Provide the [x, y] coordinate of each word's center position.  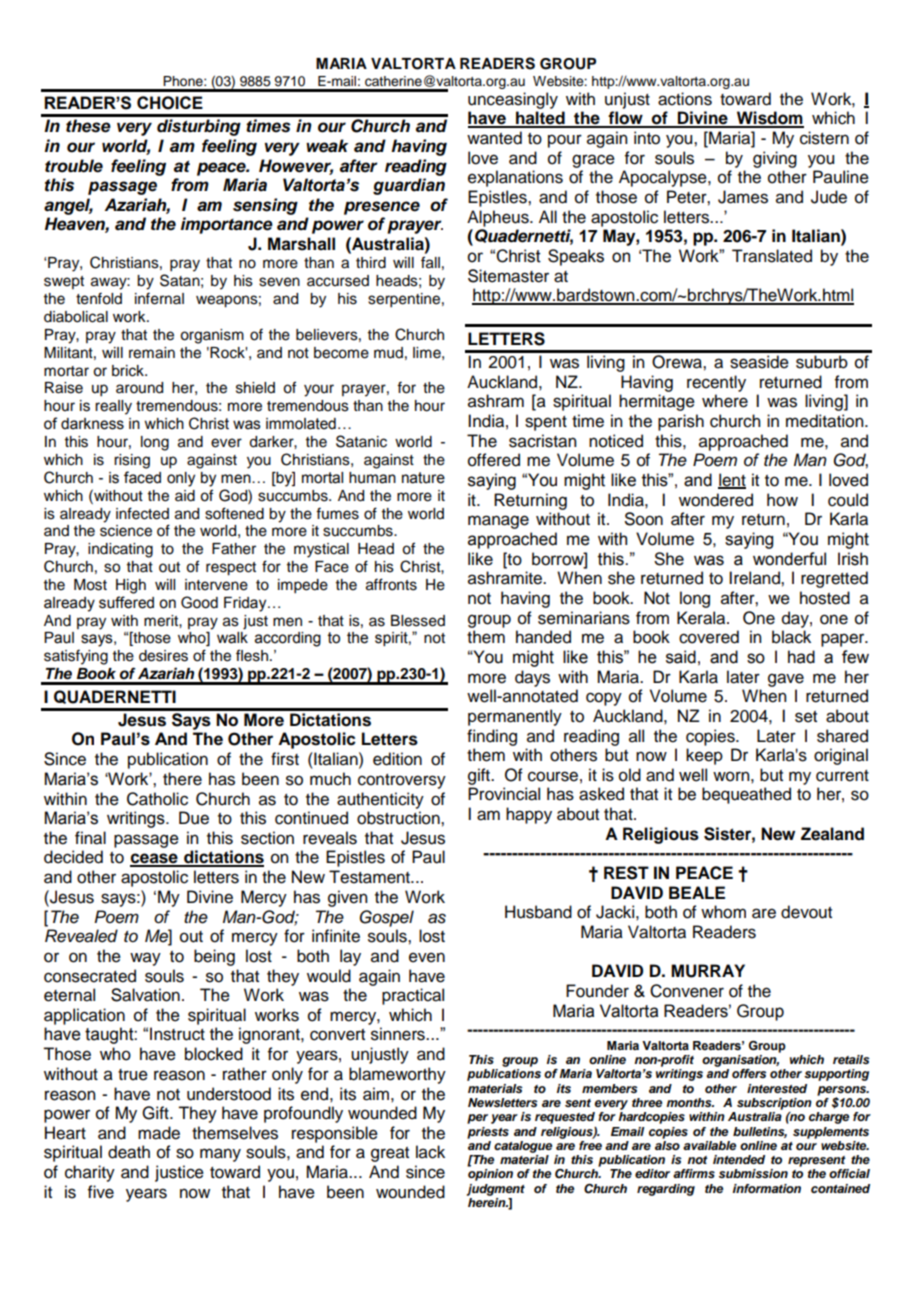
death [129, 1152]
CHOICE [170, 103]
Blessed [418, 621]
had [801, 657]
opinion [490, 1175]
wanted [494, 138]
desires [163, 656]
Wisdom [769, 119]
